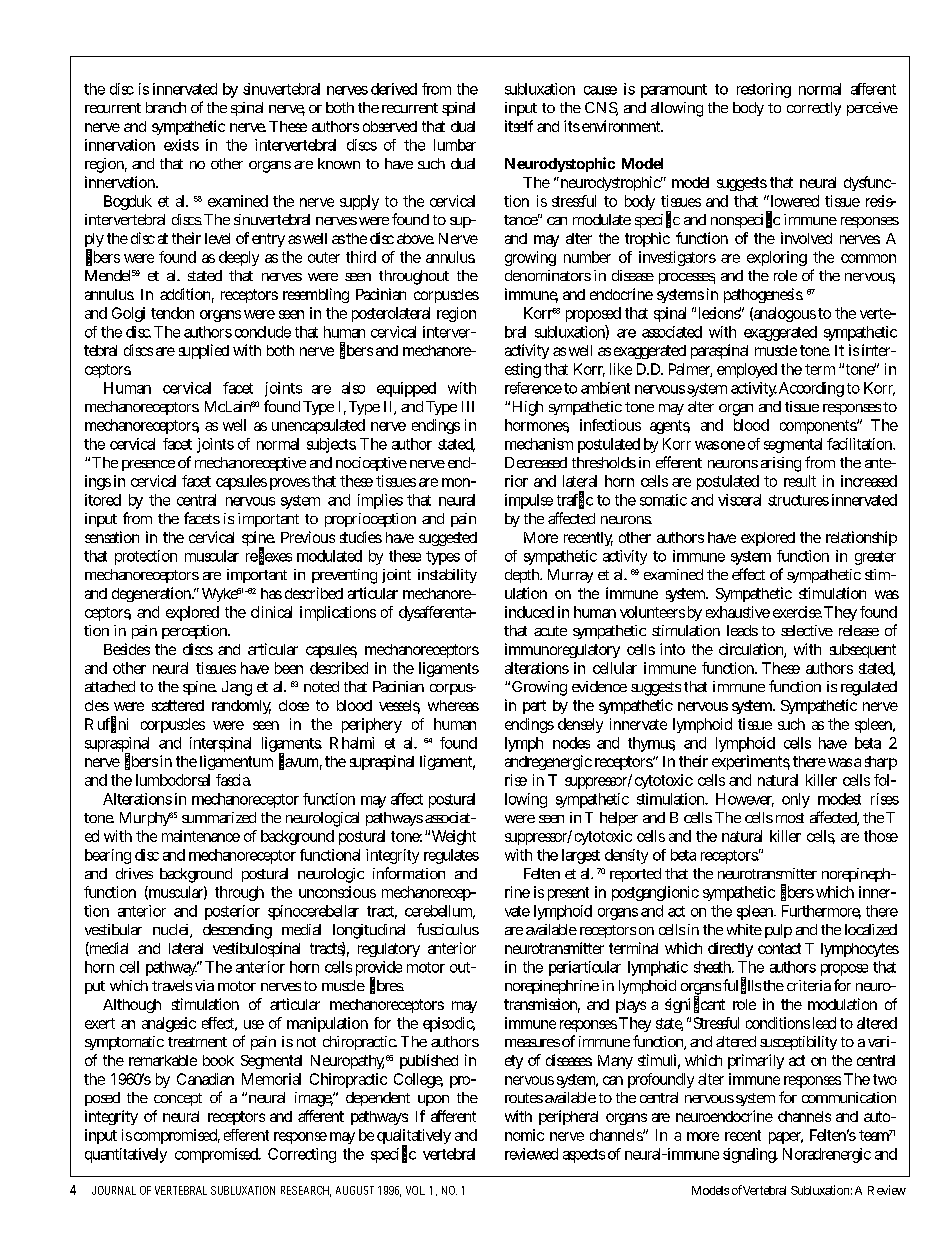 The width and height of the screenshot is (952, 1233). What do you see at coordinates (166, 107) in the screenshot?
I see `branch` at bounding box center [166, 107].
